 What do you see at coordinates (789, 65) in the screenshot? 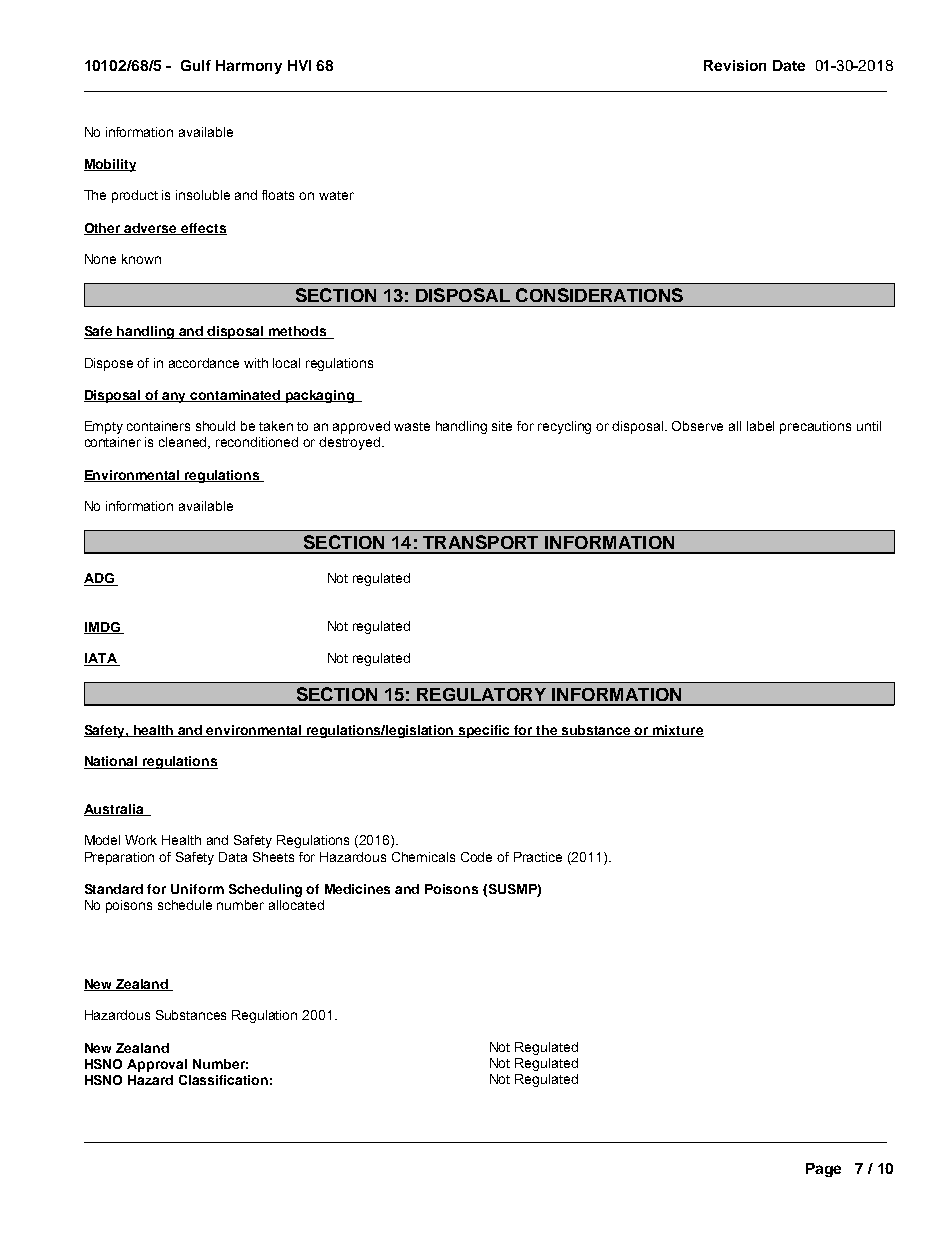
I see `Date` at bounding box center [789, 65].
